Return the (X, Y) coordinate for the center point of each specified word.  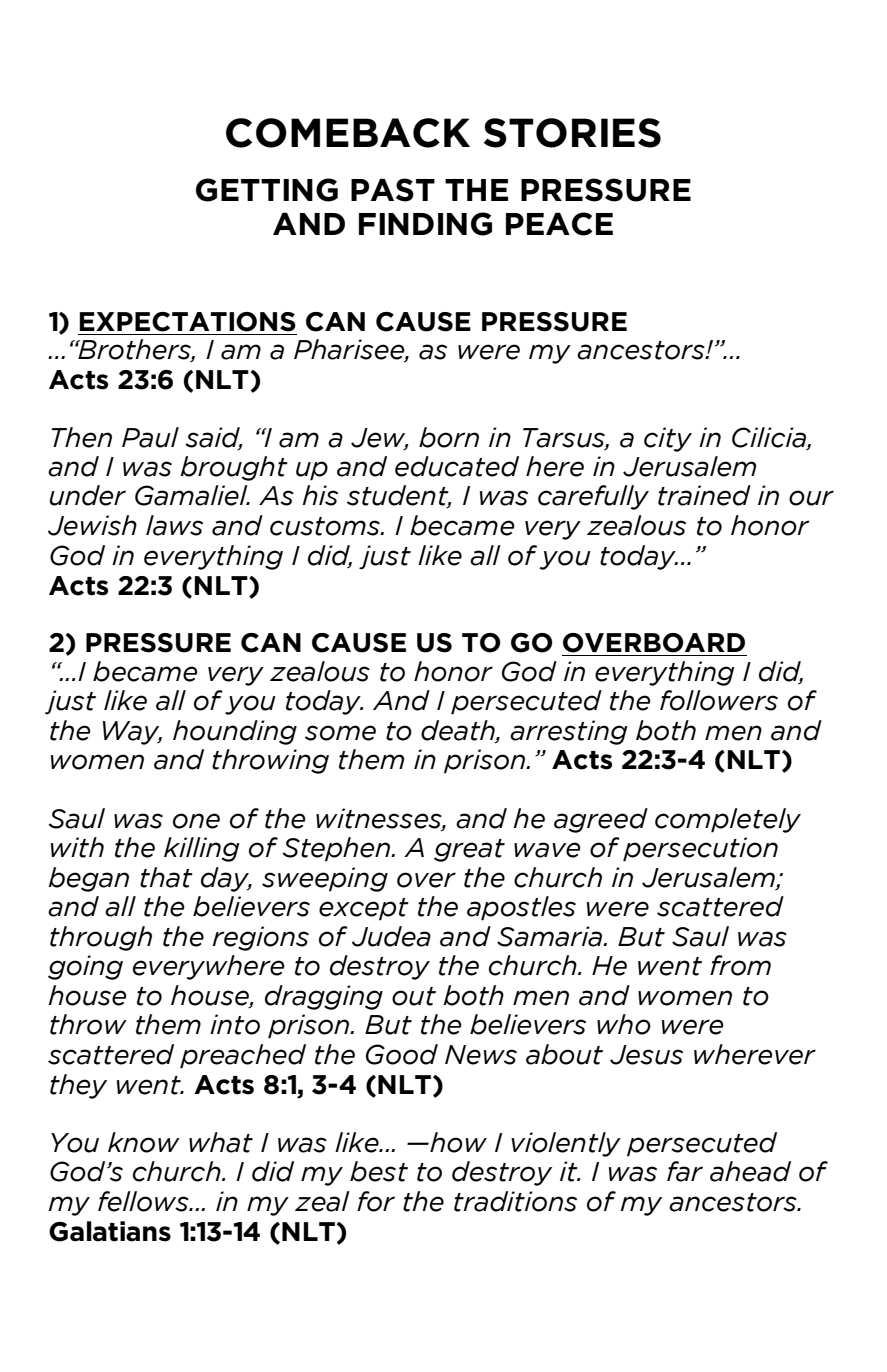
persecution (700, 849)
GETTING (267, 190)
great (469, 850)
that (166, 877)
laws (174, 525)
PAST (393, 190)
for (376, 1201)
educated (457, 466)
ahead (750, 1171)
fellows (144, 1201)
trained (704, 495)
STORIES (572, 133)
